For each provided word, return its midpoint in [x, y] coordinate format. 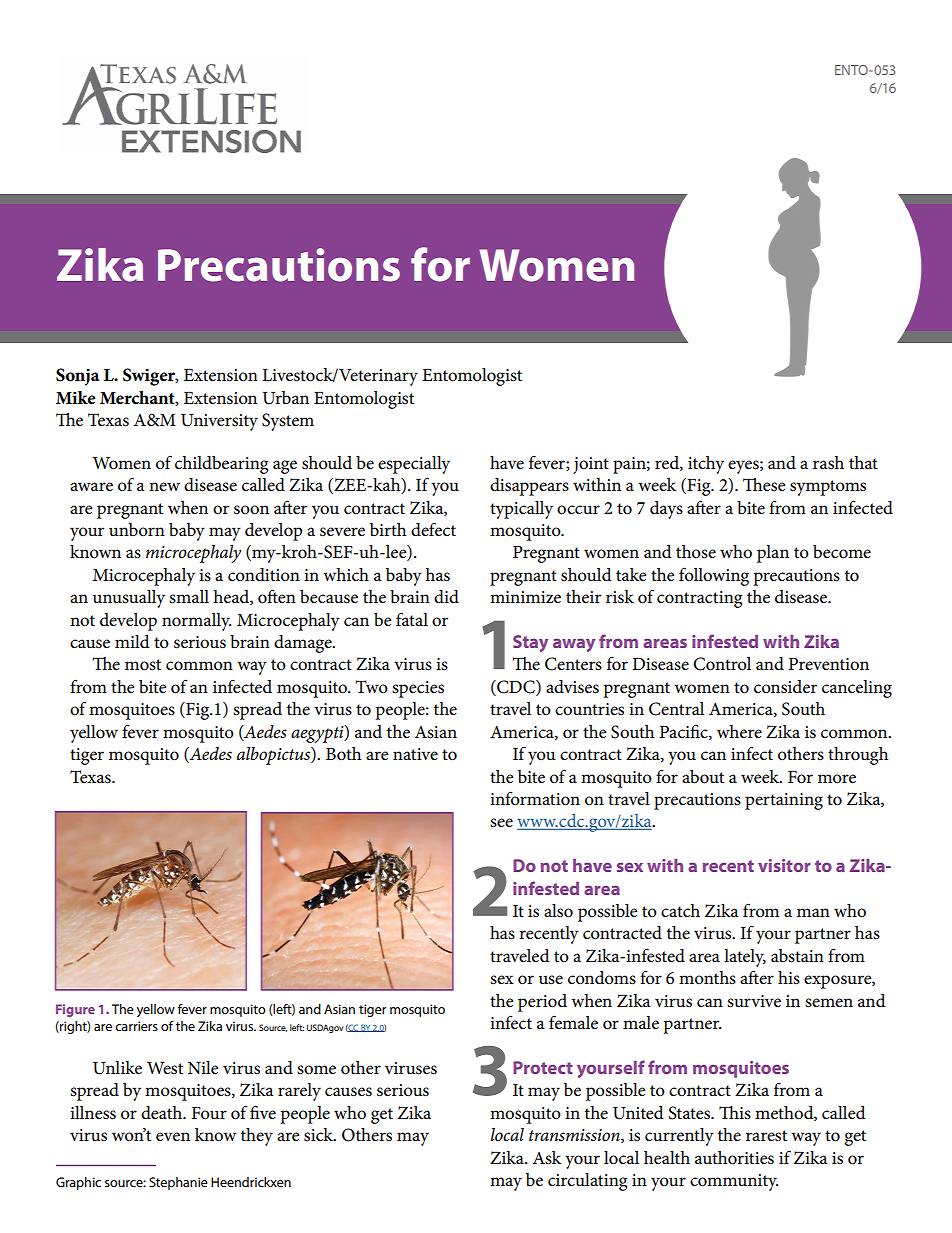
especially [414, 465]
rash [828, 463]
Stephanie [178, 1183]
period [542, 1003]
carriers [136, 1026]
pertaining [784, 801]
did [446, 596]
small [189, 597]
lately [745, 958]
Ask [546, 1158]
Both [343, 754]
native [415, 754]
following [714, 576]
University [219, 422]
